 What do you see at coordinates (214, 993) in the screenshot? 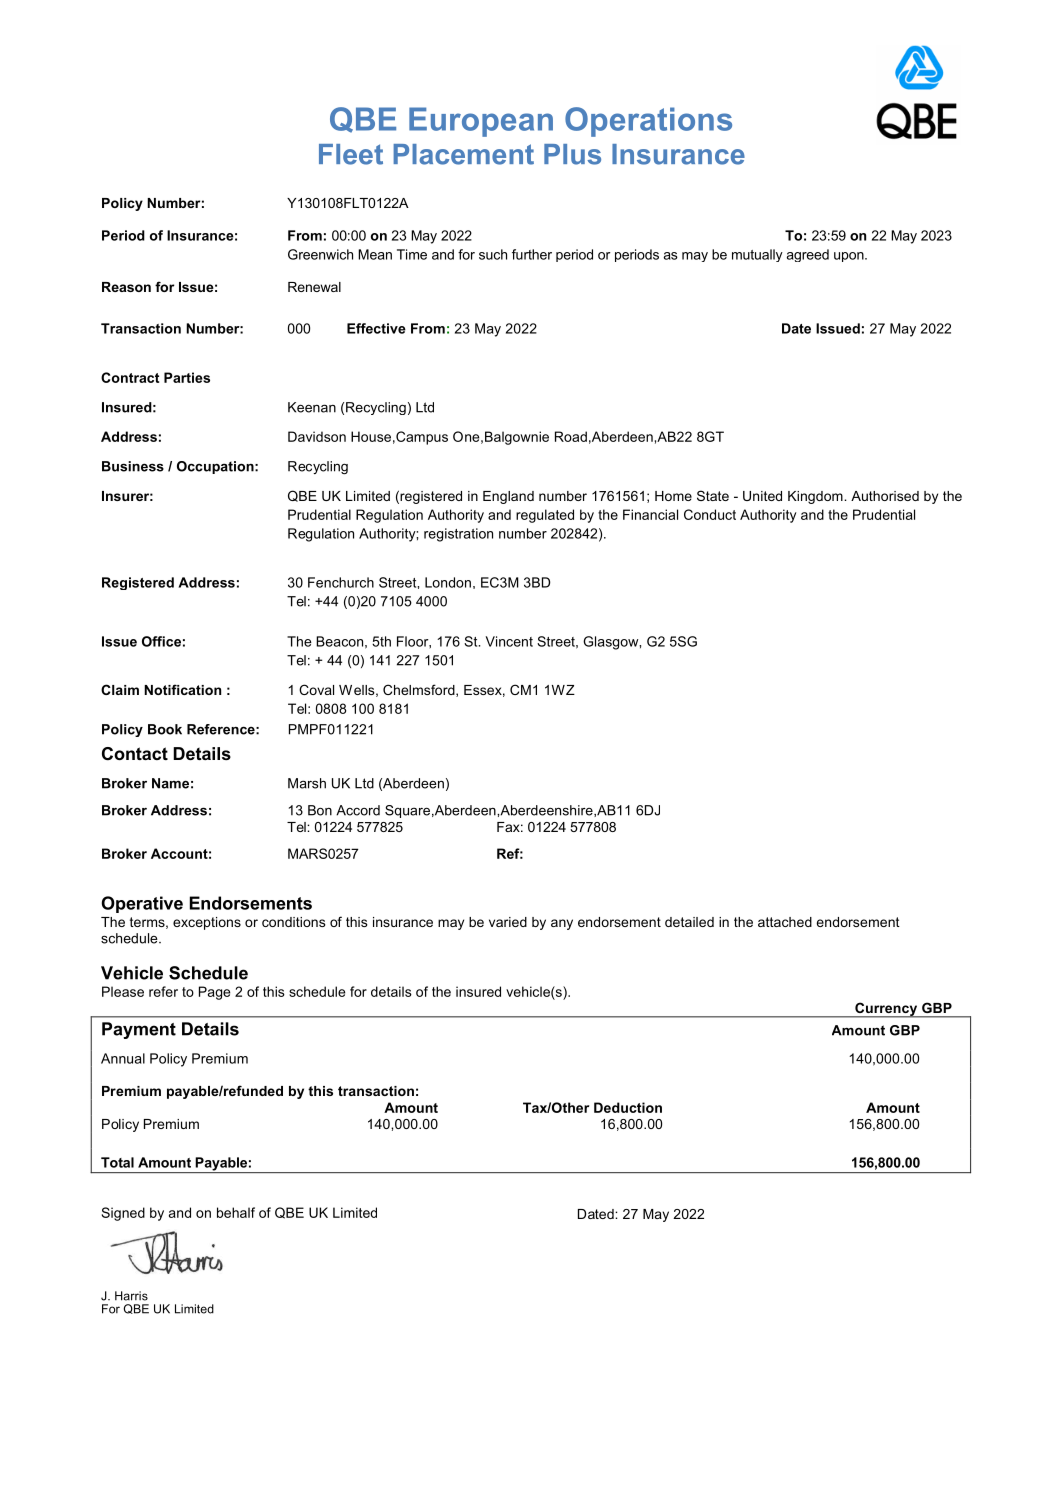
I see `Page` at bounding box center [214, 993].
